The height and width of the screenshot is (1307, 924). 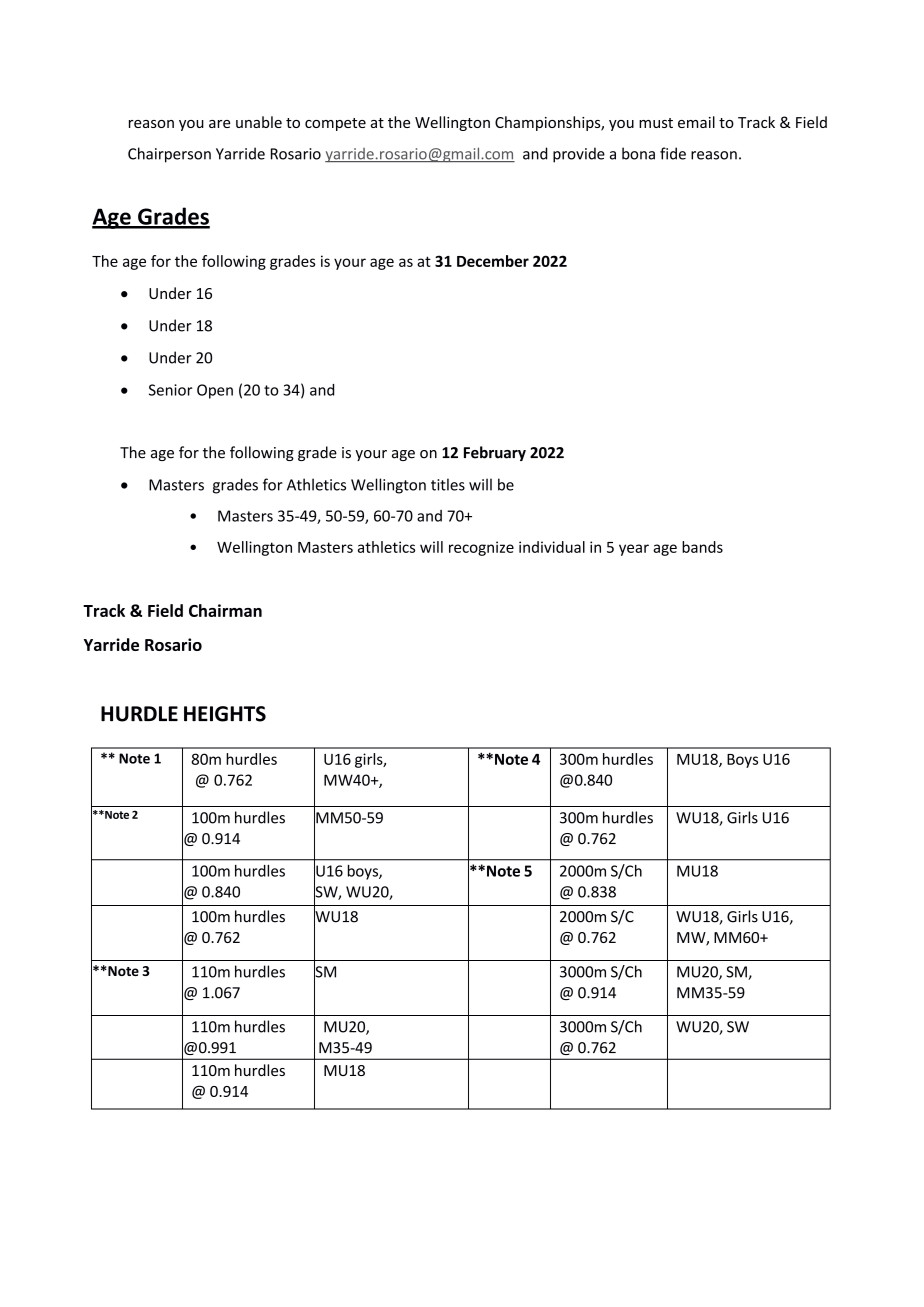 I want to click on year, so click(x=634, y=550).
